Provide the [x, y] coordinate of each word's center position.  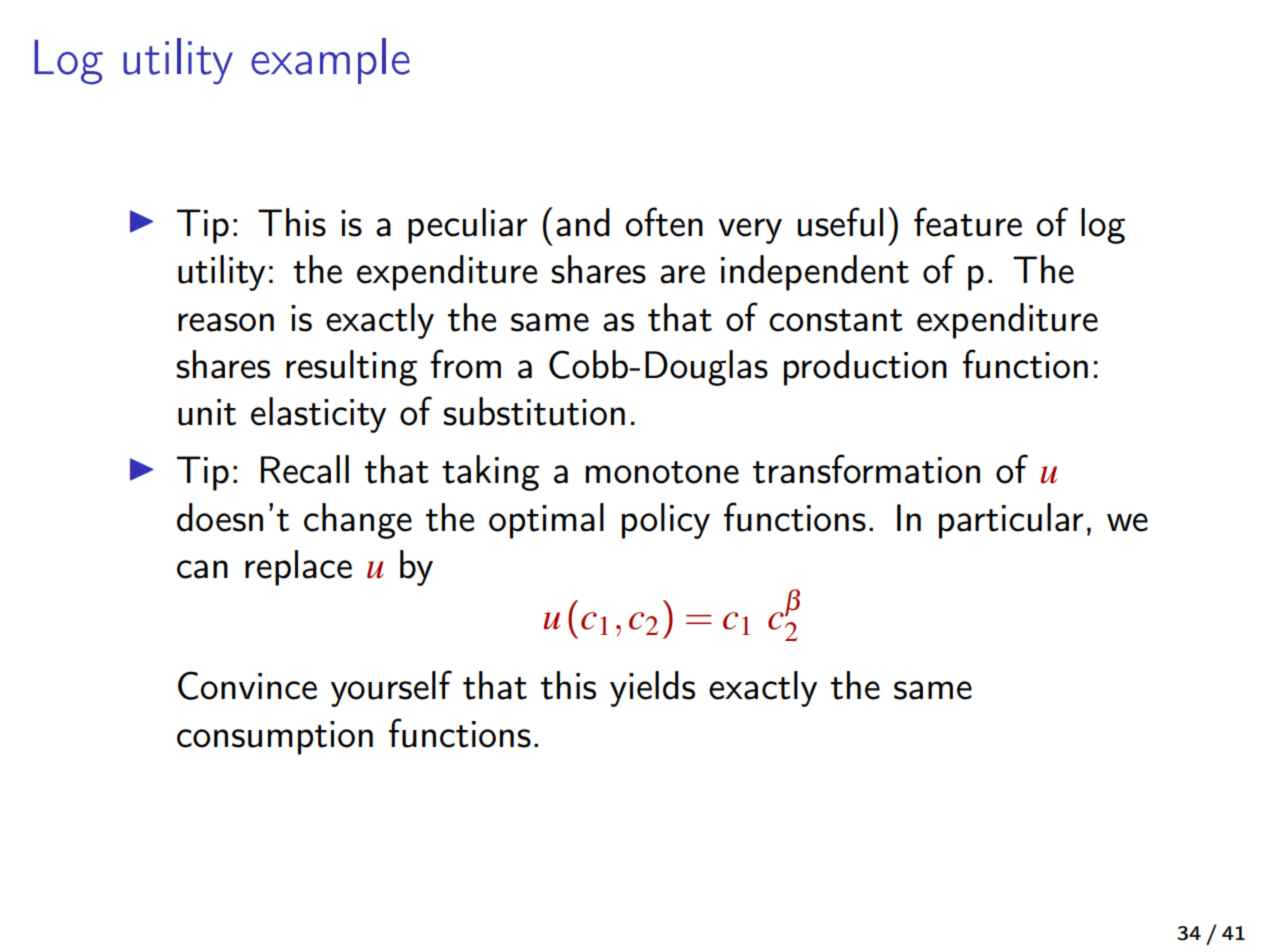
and [583, 222]
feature [968, 222]
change [358, 521]
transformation [866, 469]
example [330, 61]
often [664, 222]
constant [836, 320]
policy [666, 521]
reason [226, 322]
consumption [275, 738]
